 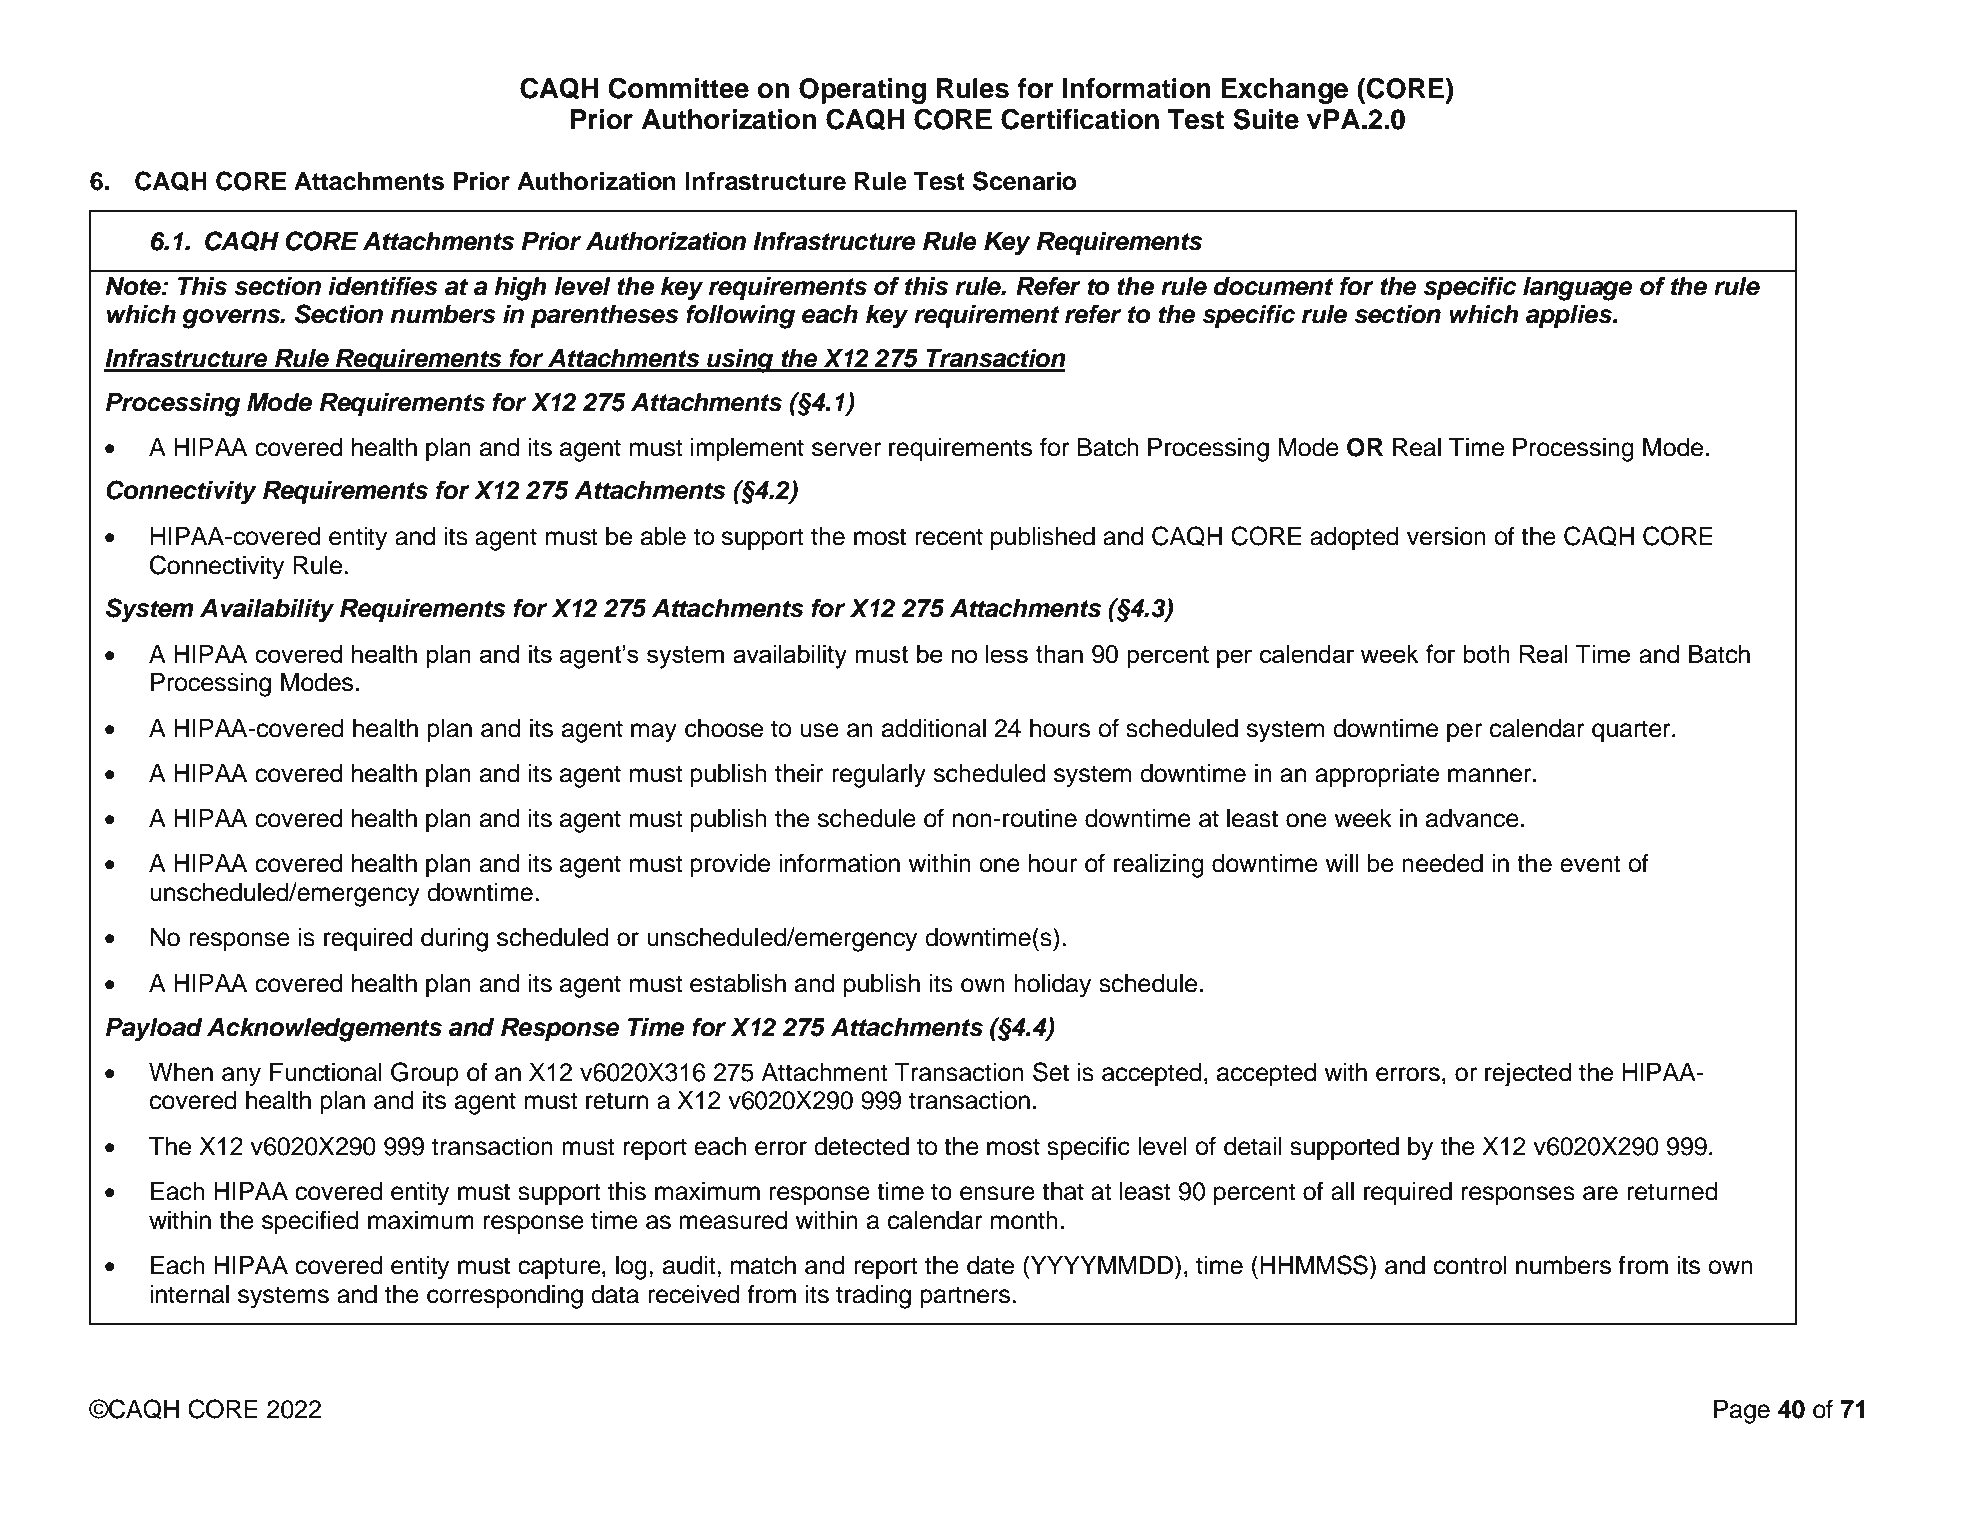 What do you see at coordinates (934, 728) in the screenshot?
I see `additional` at bounding box center [934, 728].
